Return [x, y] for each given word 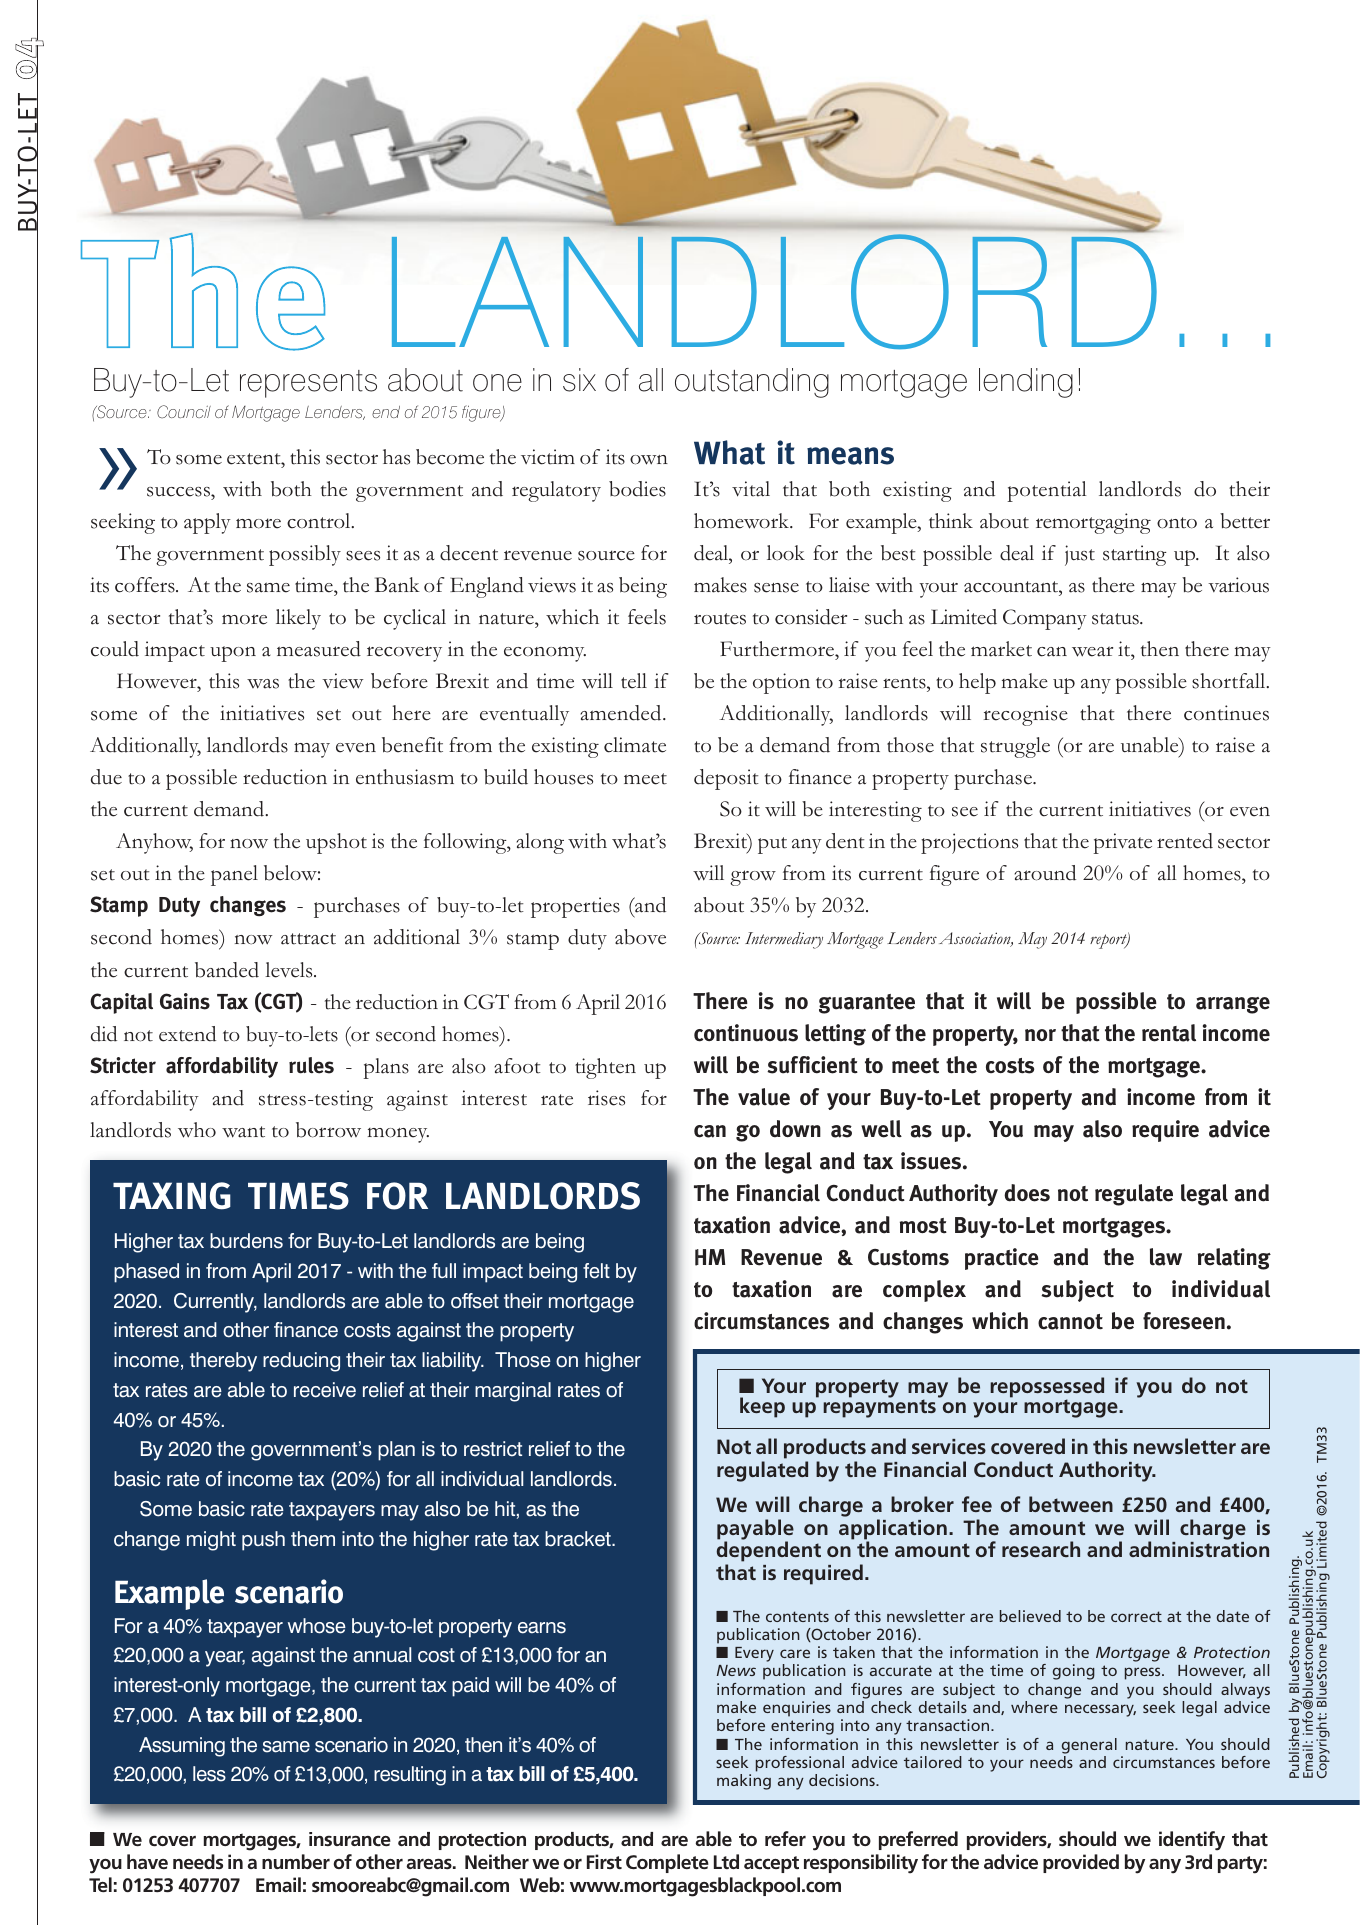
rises [606, 1098]
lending [1026, 383]
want [243, 1132]
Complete [667, 1863]
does [1027, 1193]
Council [184, 411]
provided [1081, 1863]
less [209, 1774]
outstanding [752, 383]
